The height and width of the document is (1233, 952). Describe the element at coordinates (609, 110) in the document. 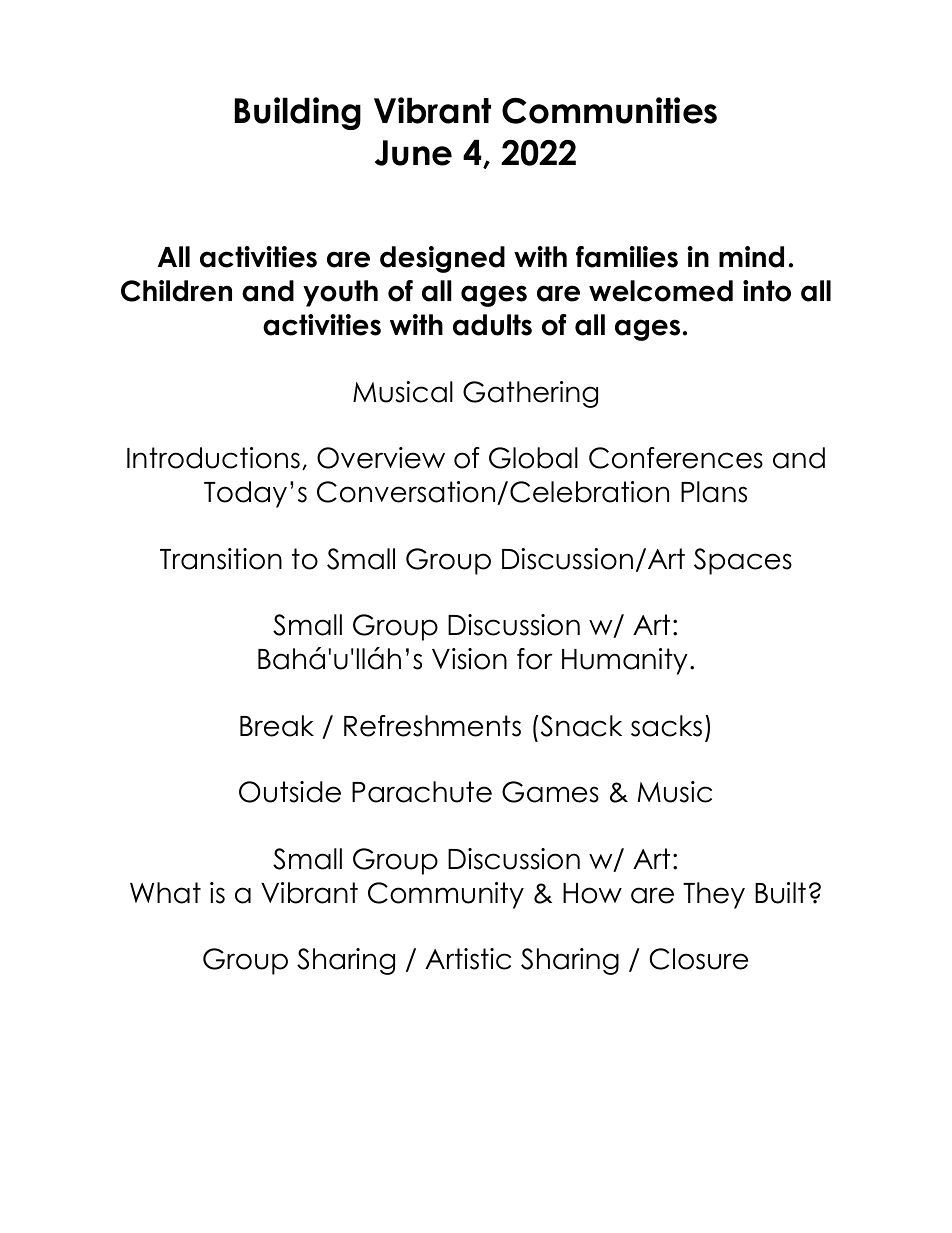

I see `Communities` at that location.
